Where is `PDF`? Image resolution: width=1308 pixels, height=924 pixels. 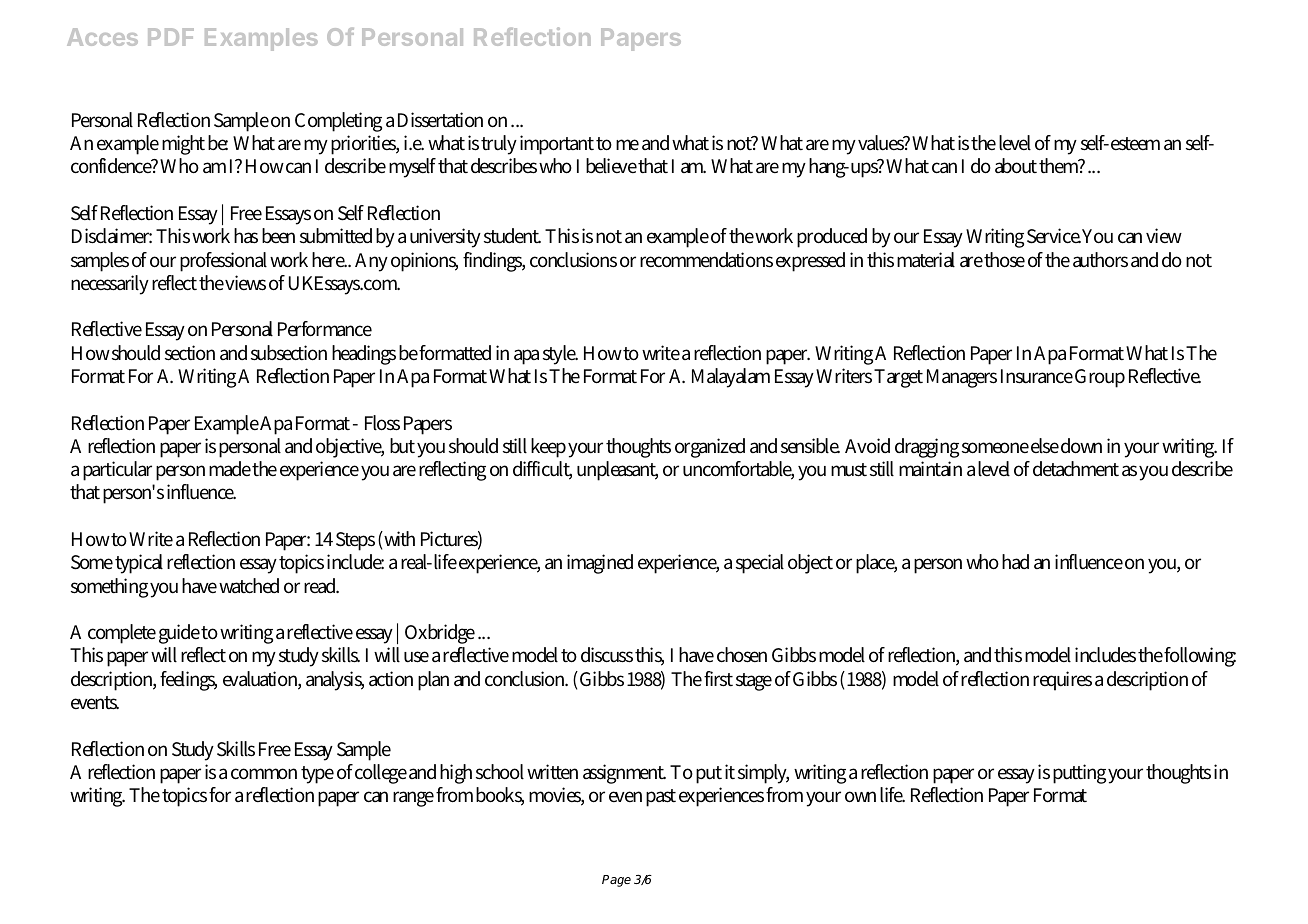
PDF is located at coordinates (171, 37).
